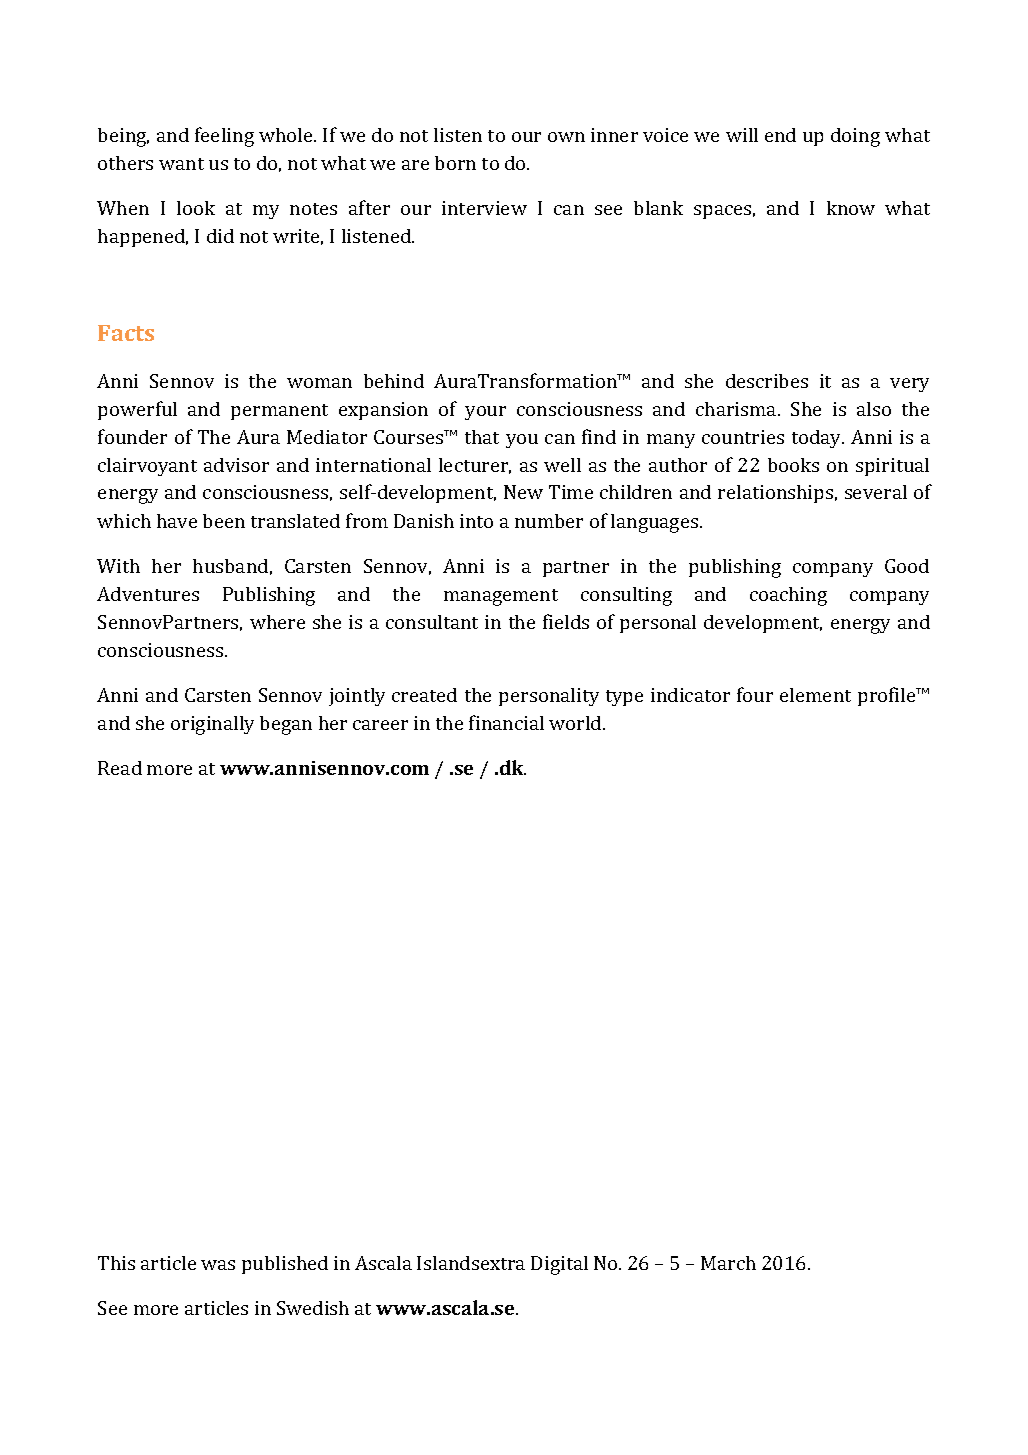 This page has height=1455, width=1028. What do you see at coordinates (728, 1263) in the page?
I see `March` at bounding box center [728, 1263].
